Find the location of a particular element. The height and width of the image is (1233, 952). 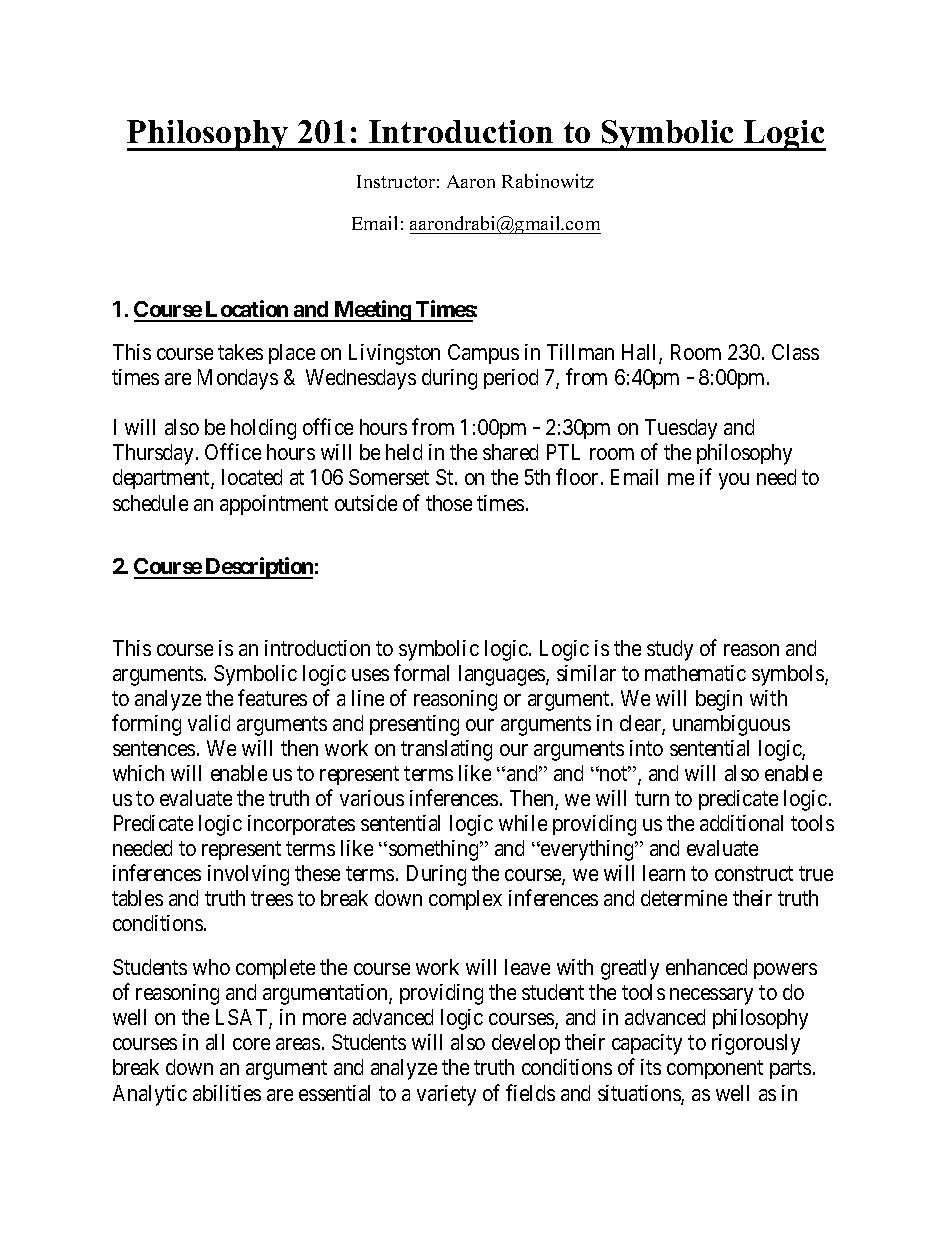

takes is located at coordinates (240, 352).
